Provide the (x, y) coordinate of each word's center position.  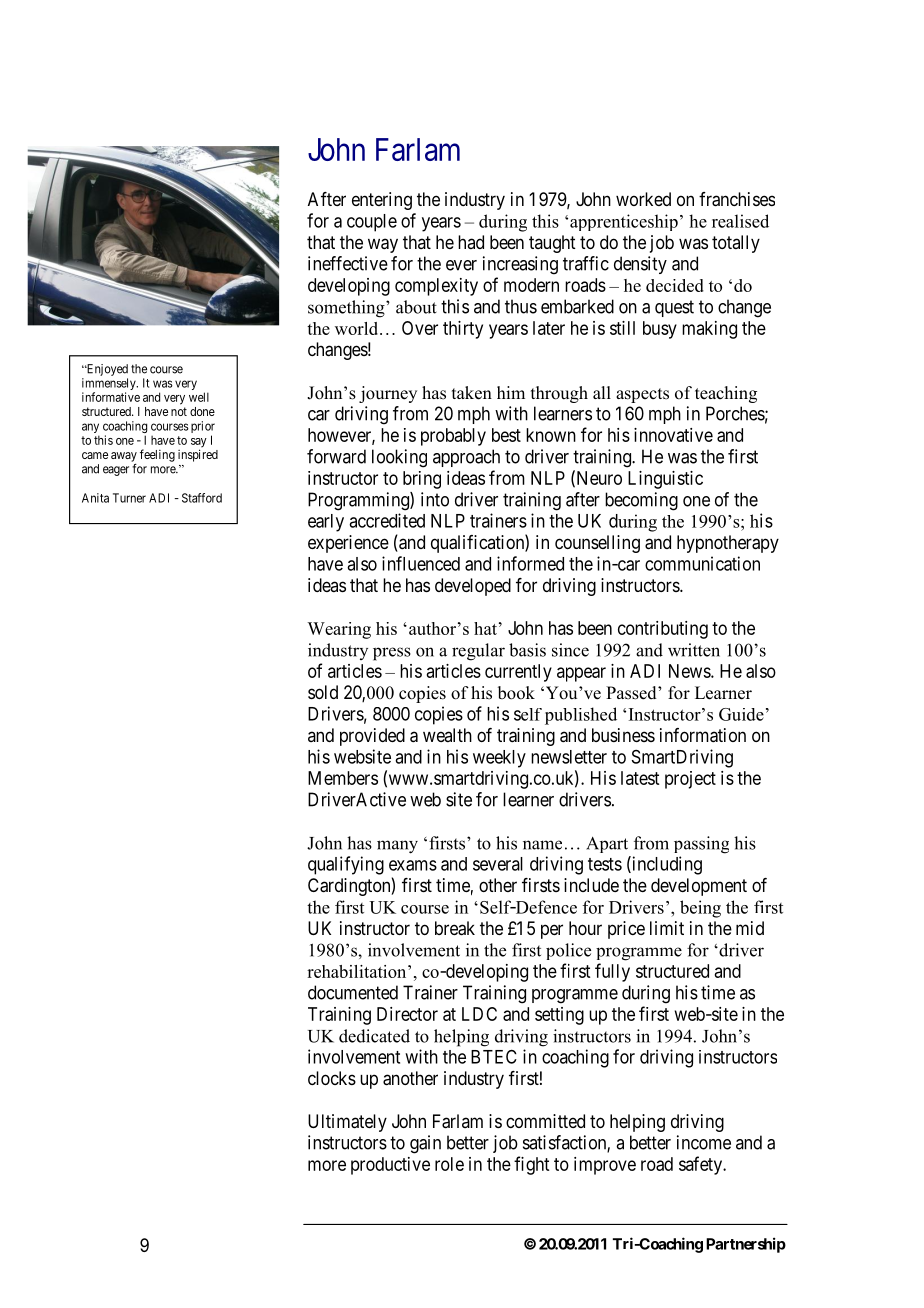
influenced (421, 563)
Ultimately (347, 1123)
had (471, 242)
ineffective (348, 263)
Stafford (202, 498)
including (666, 865)
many (397, 847)
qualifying (346, 865)
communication (702, 563)
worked (643, 199)
